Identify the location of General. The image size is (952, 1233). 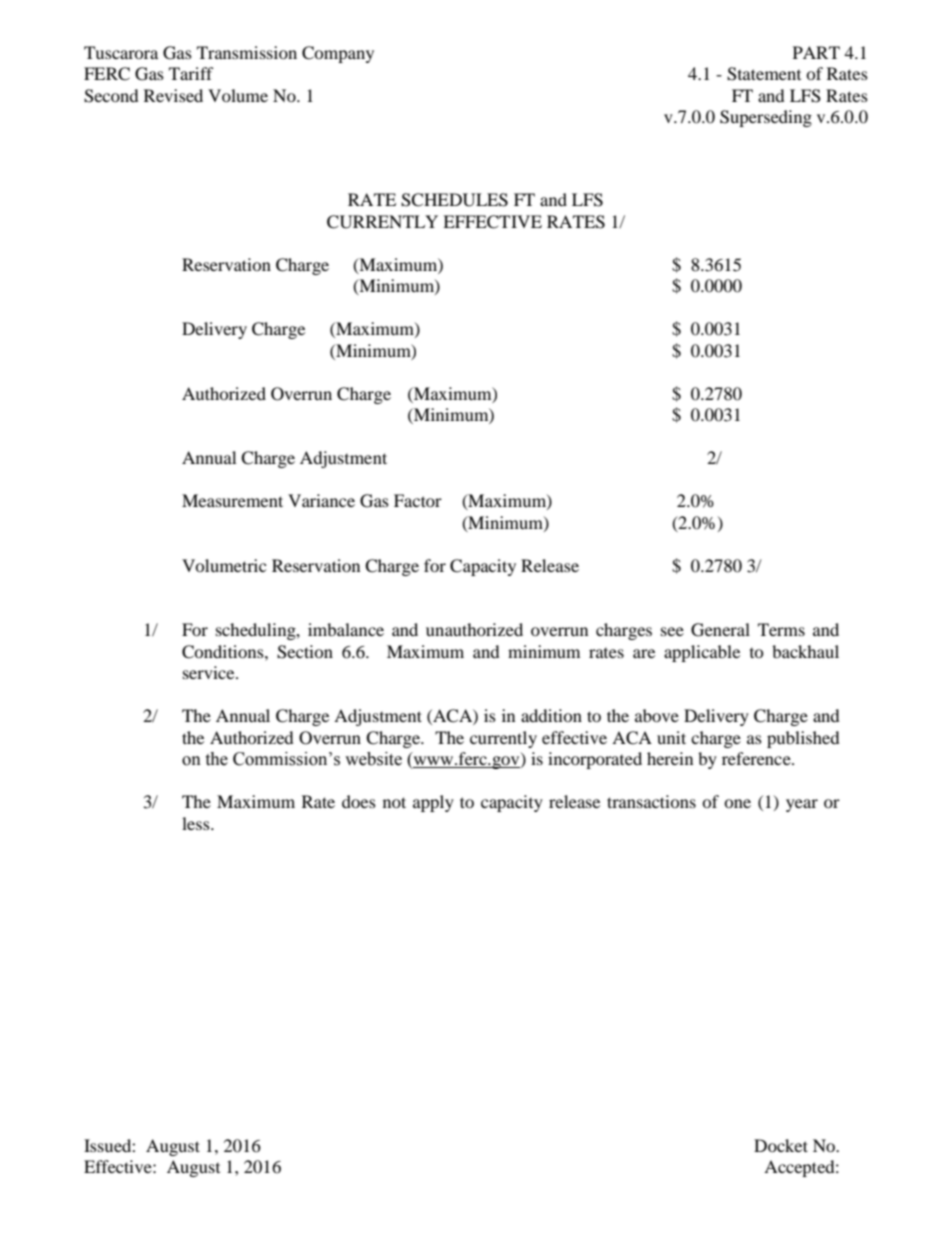
(720, 630).
